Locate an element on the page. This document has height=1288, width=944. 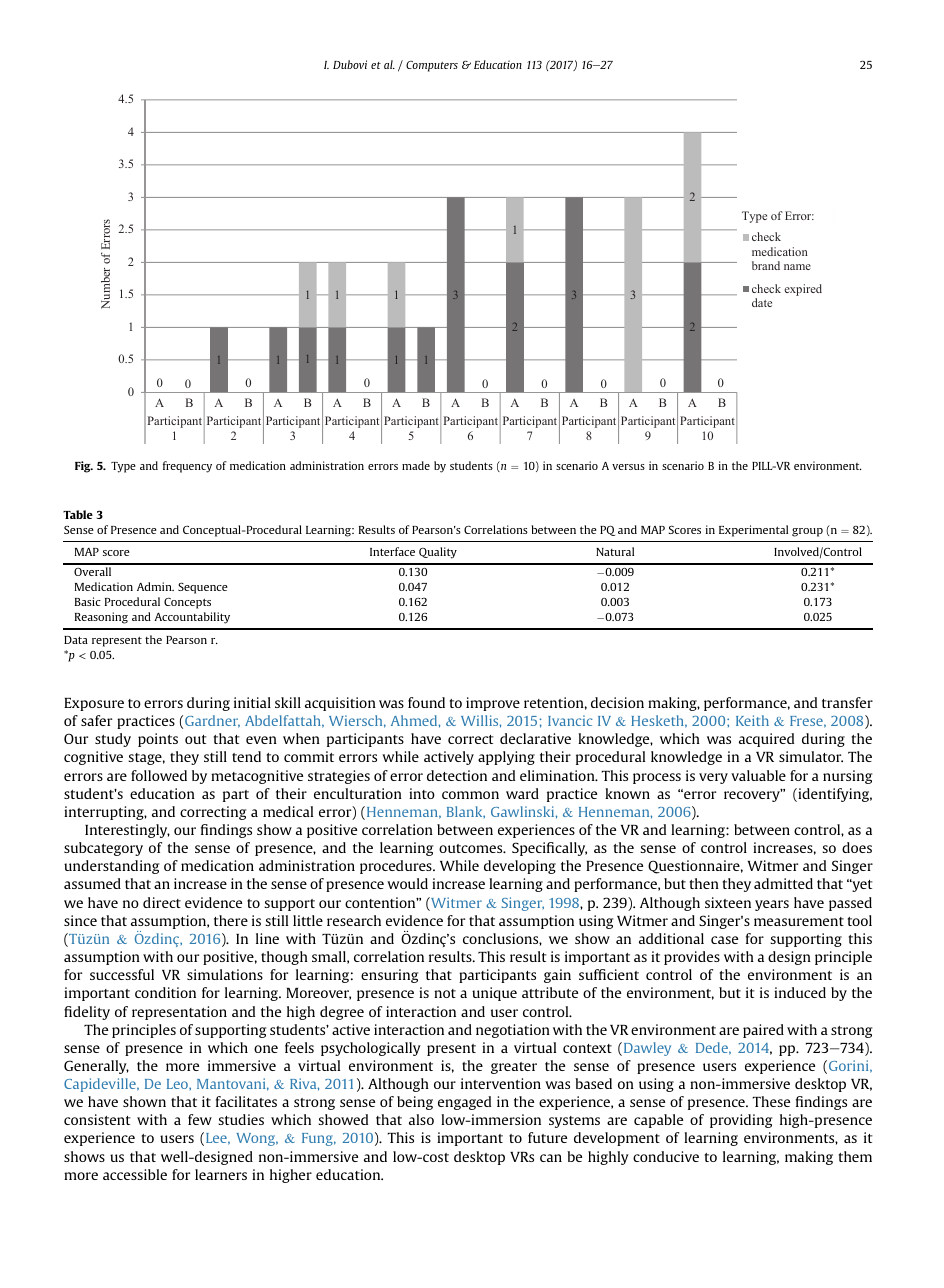
made is located at coordinates (416, 465).
